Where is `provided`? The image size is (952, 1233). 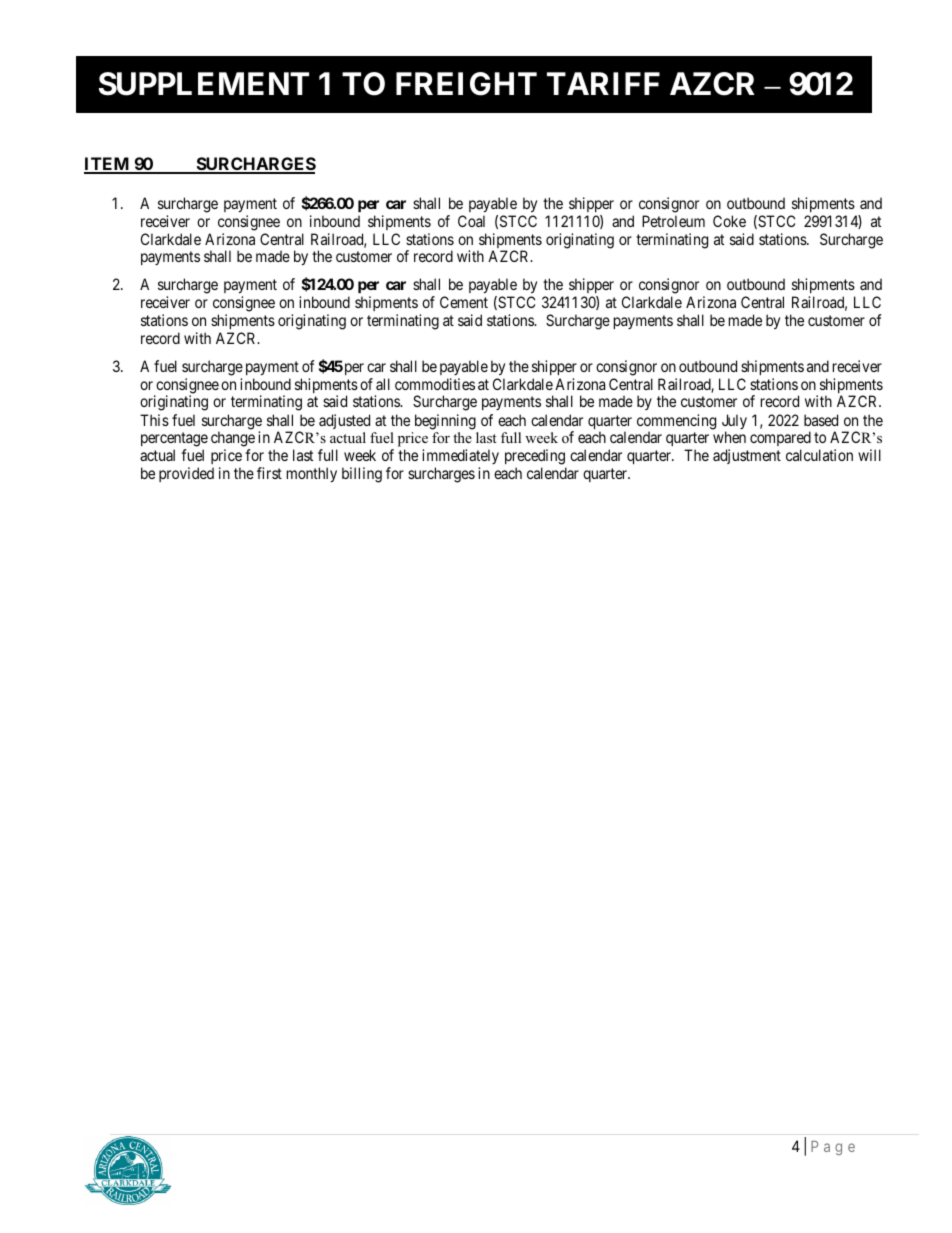
provided is located at coordinates (186, 474).
